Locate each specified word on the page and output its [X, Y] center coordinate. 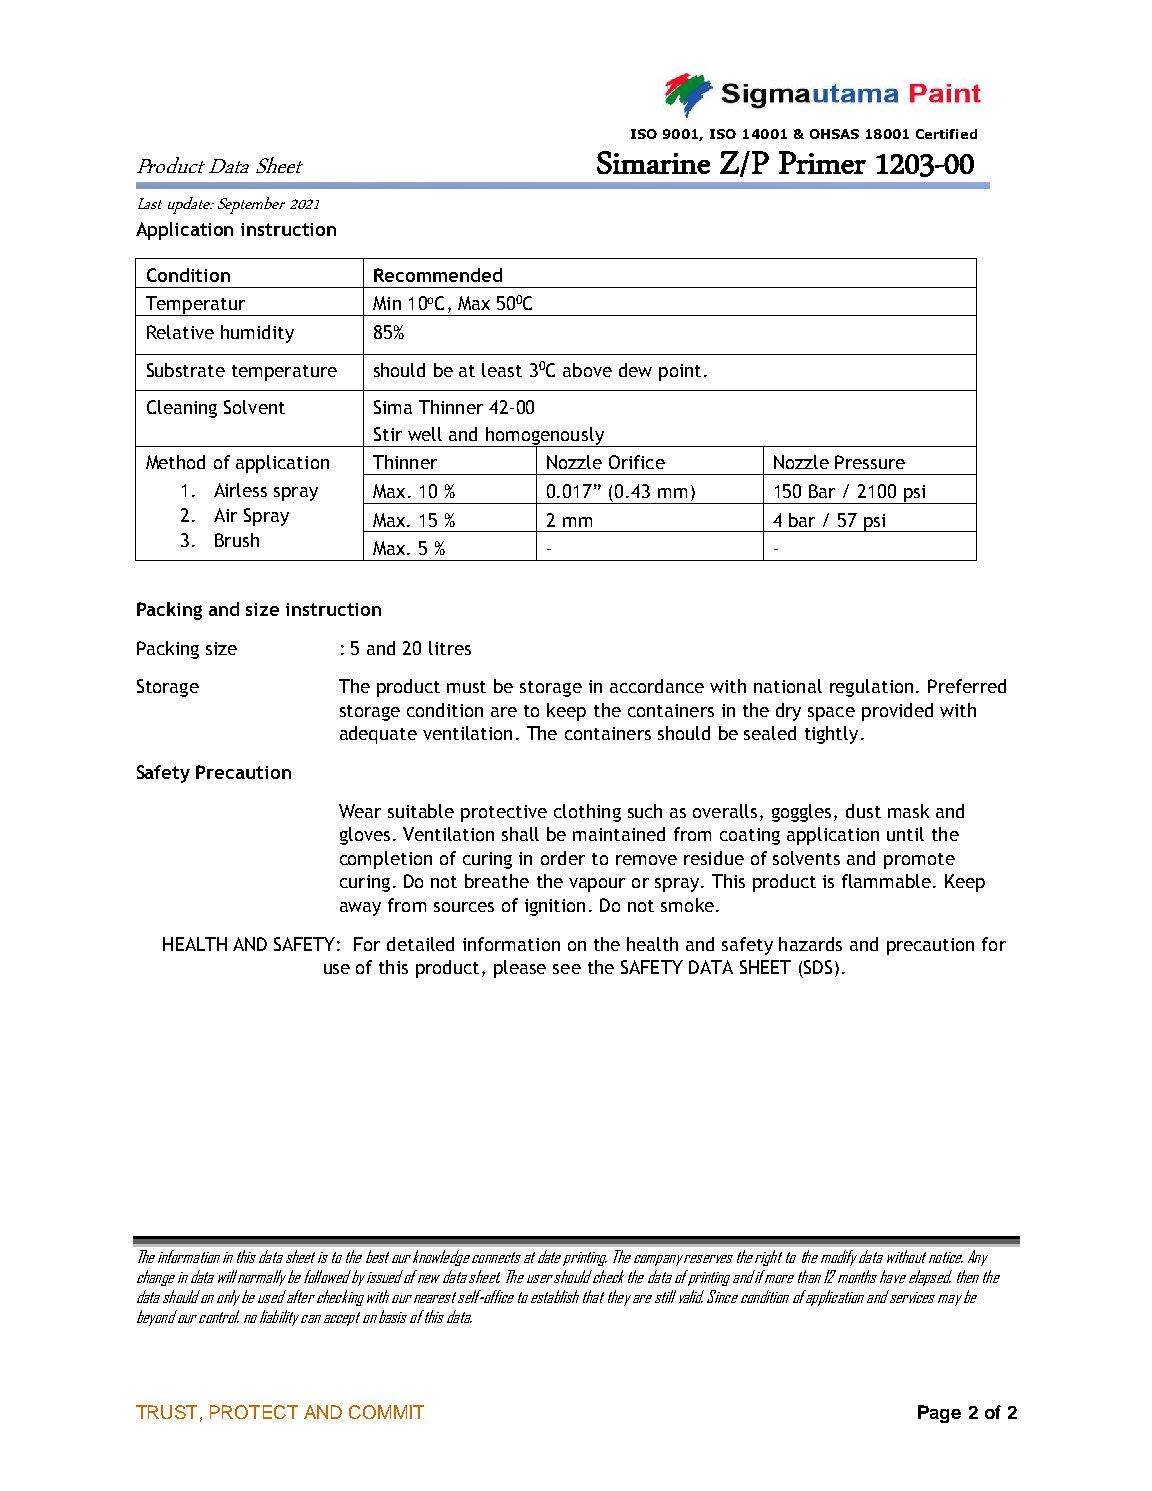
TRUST [166, 1412]
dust [863, 811]
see [567, 969]
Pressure [870, 462]
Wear [360, 811]
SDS [818, 967]
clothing [587, 813]
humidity [257, 334]
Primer [822, 162]
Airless [240, 490]
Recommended [438, 275]
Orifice [637, 462]
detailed [420, 944]
